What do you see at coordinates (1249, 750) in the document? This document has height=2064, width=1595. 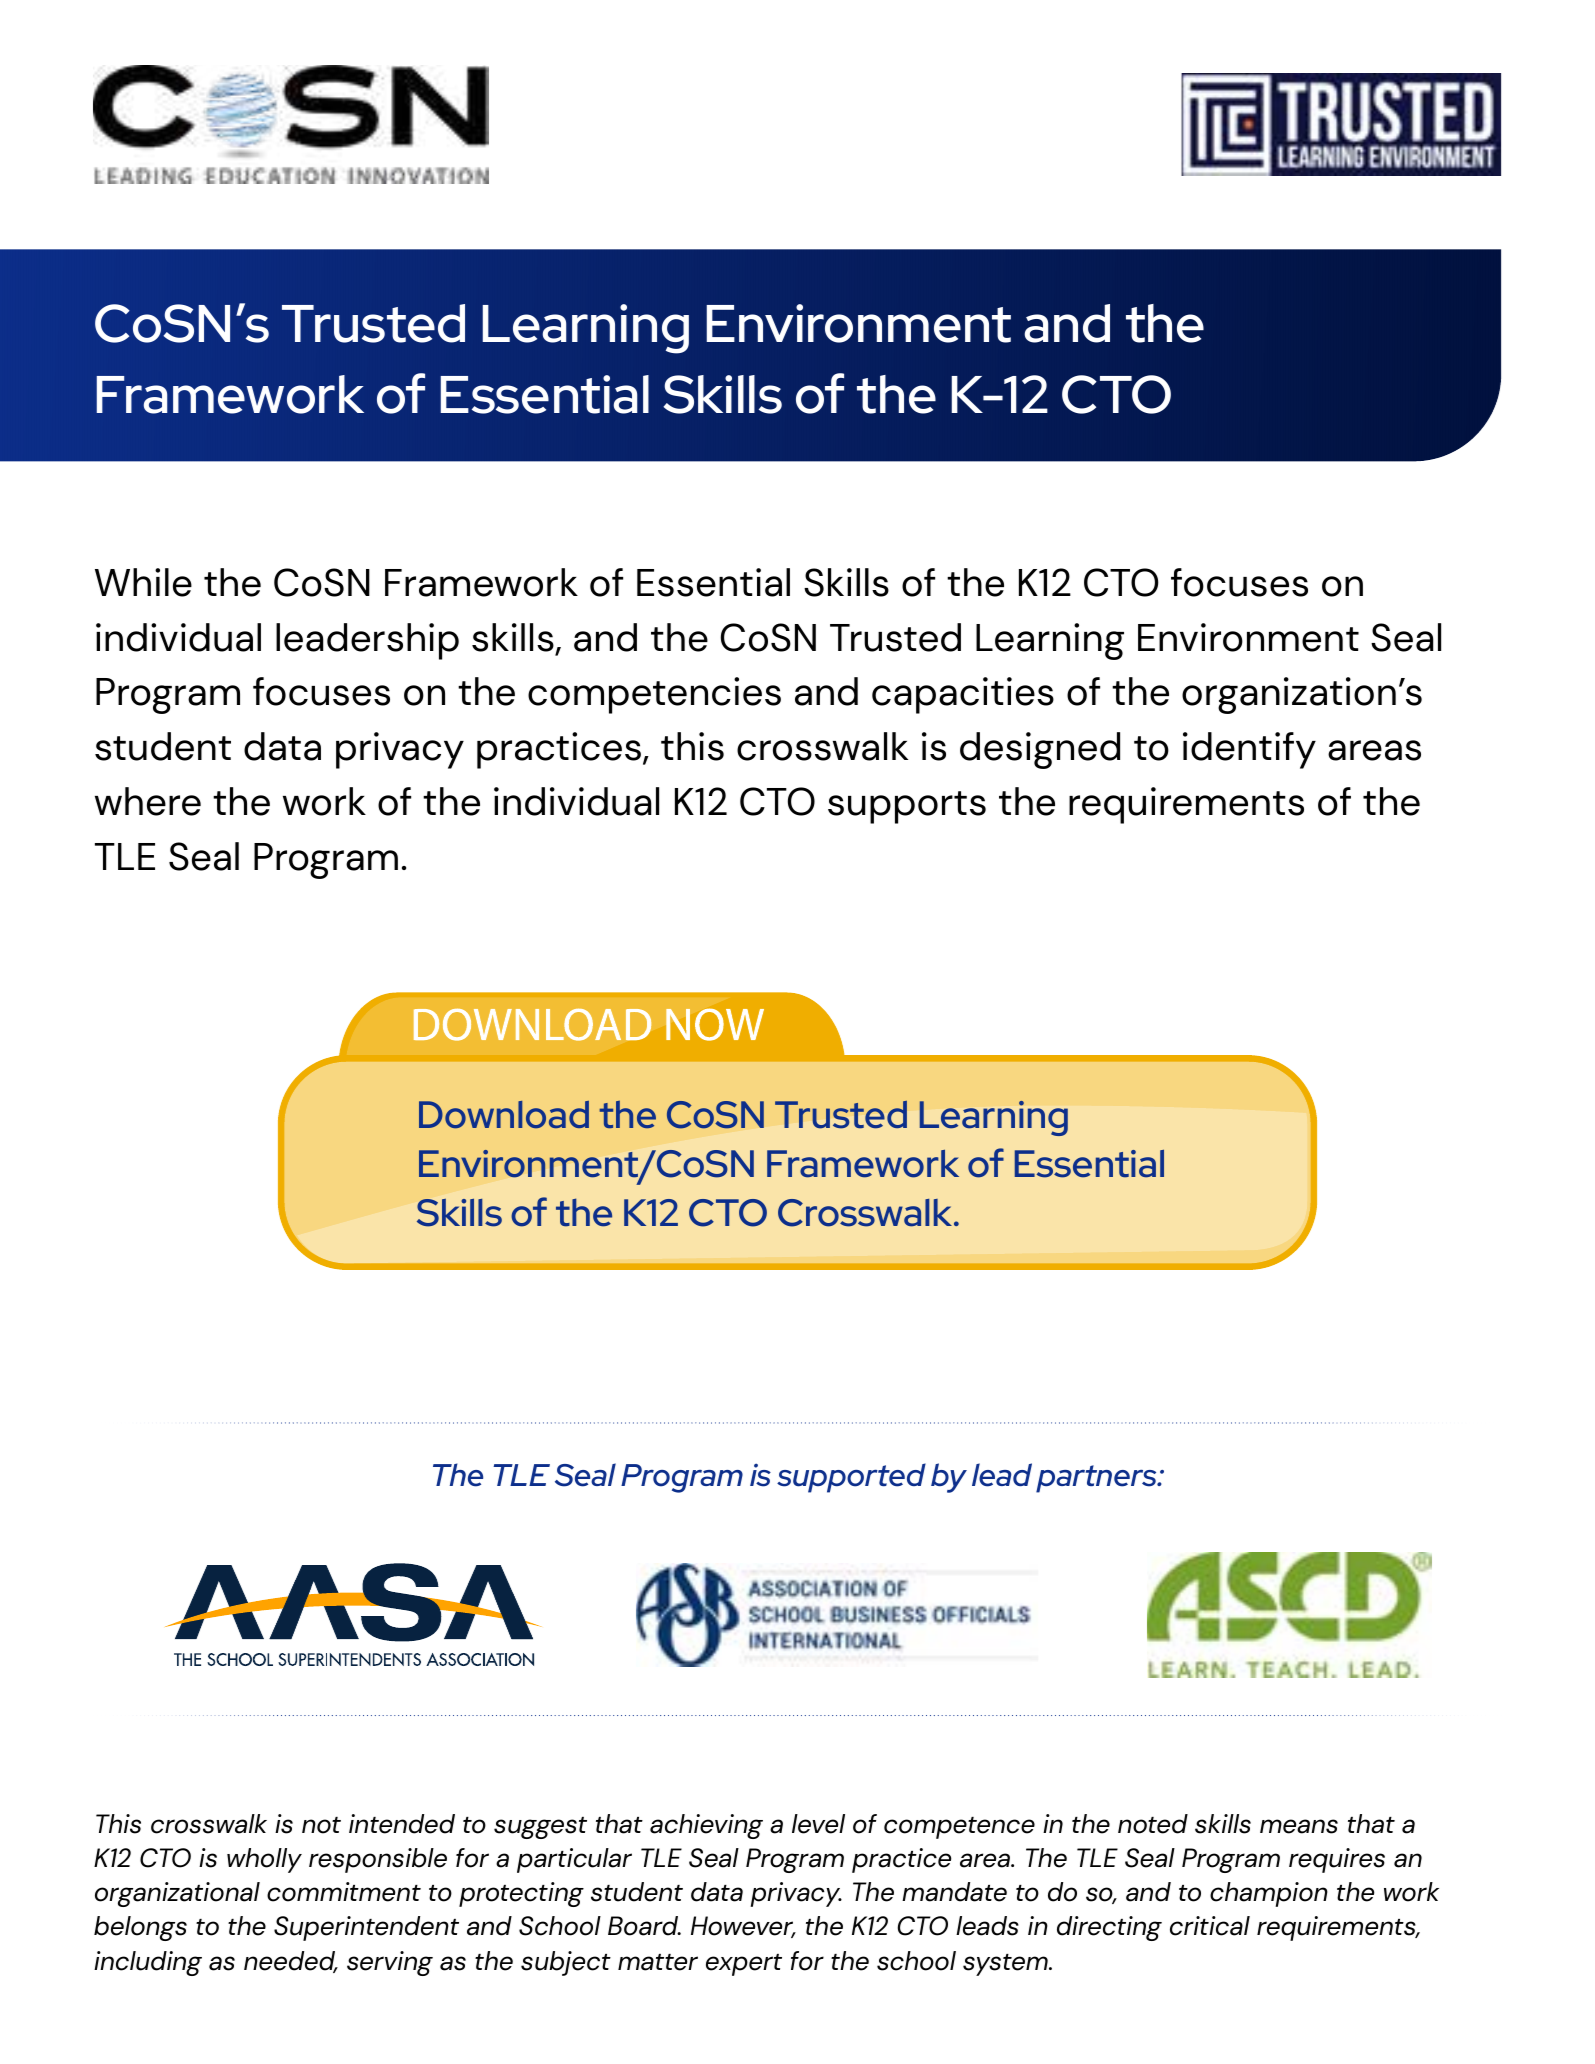 I see `identify` at bounding box center [1249, 750].
